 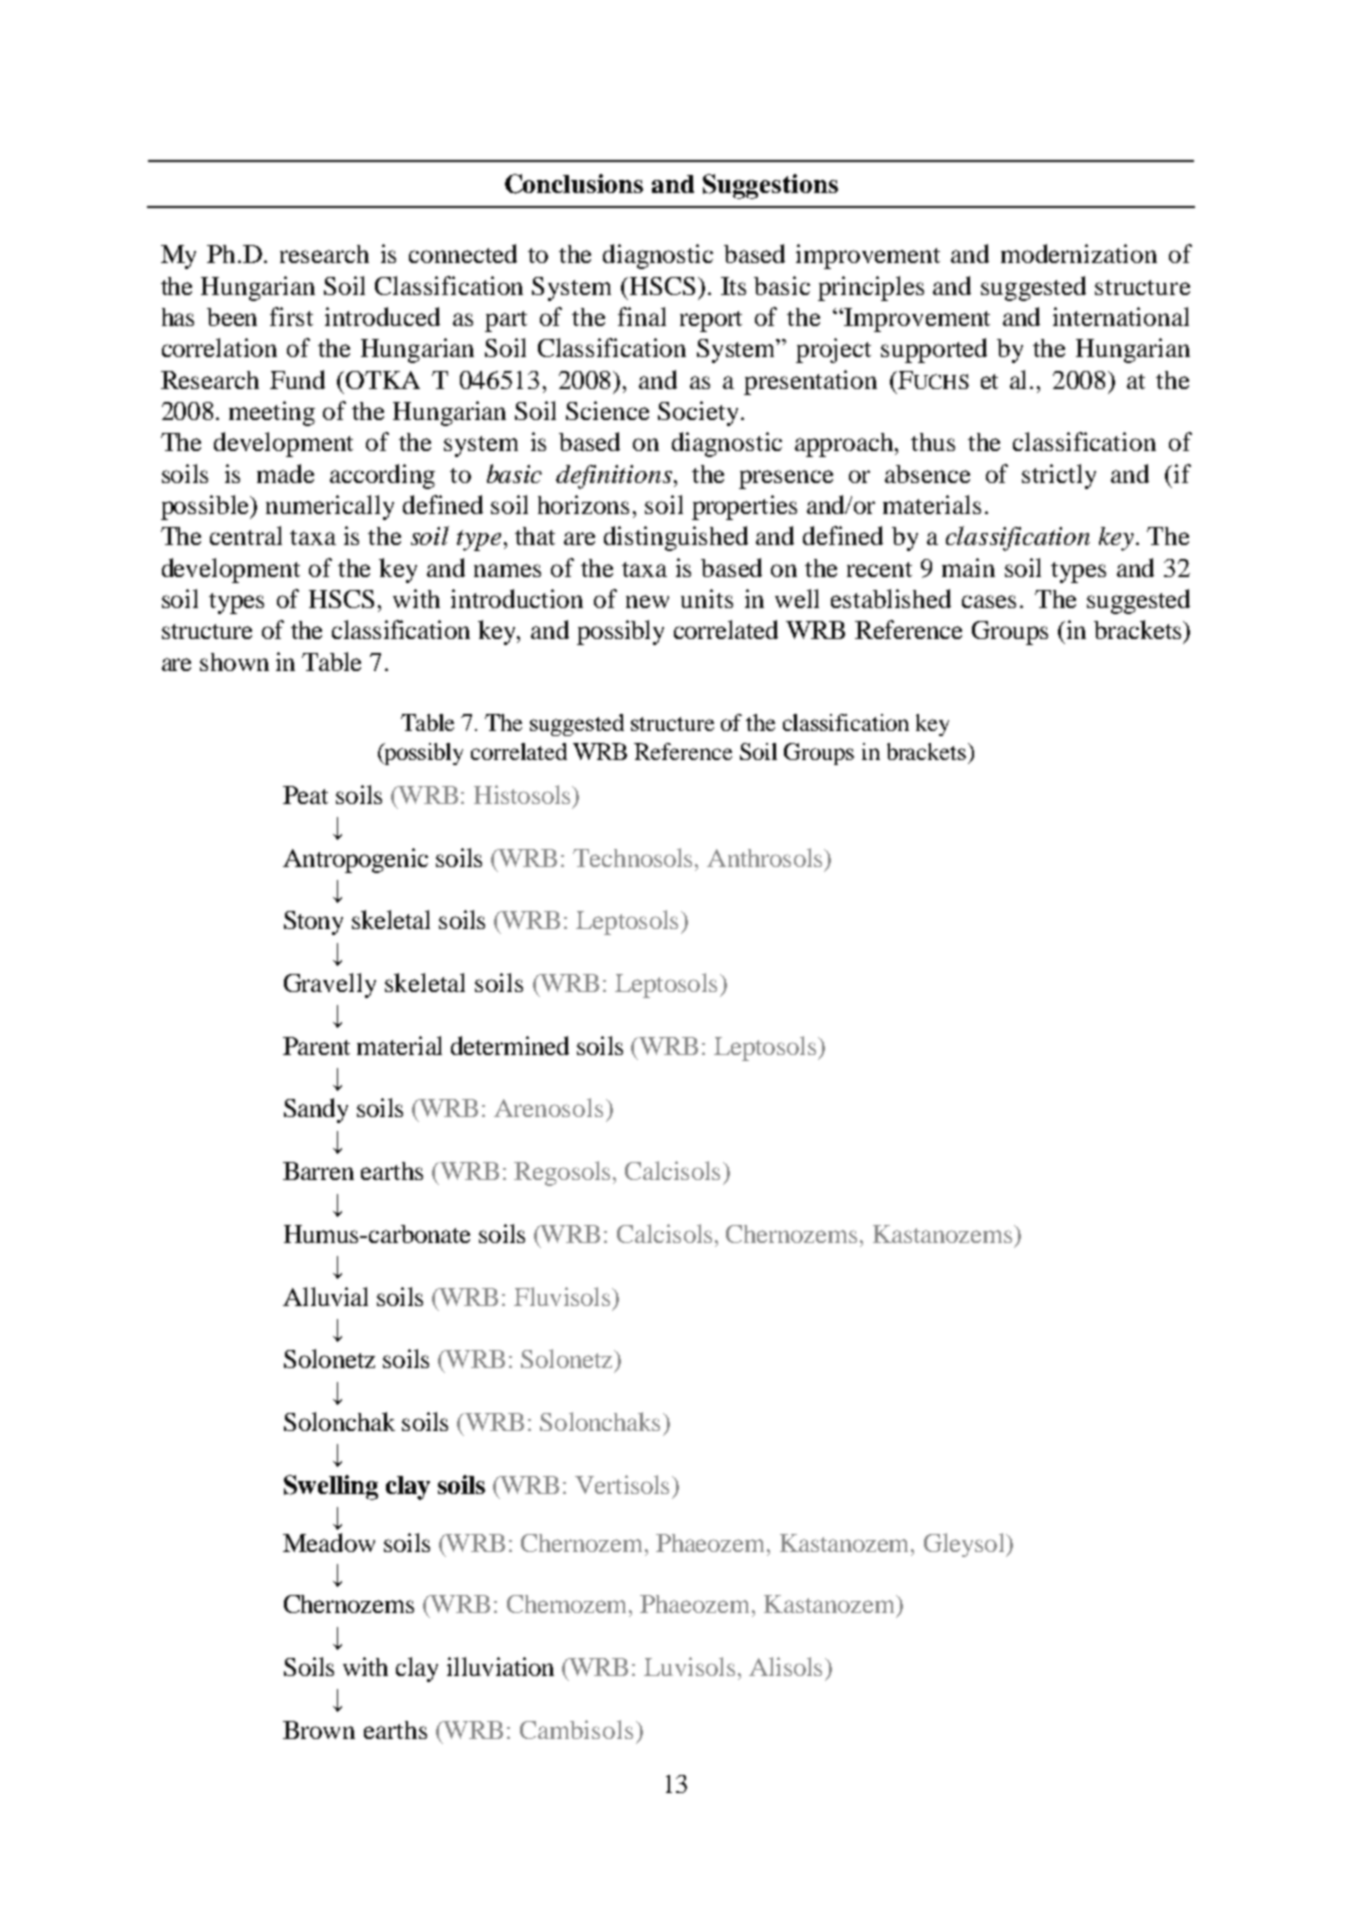 What do you see at coordinates (510, 1045) in the screenshot?
I see `determined` at bounding box center [510, 1045].
